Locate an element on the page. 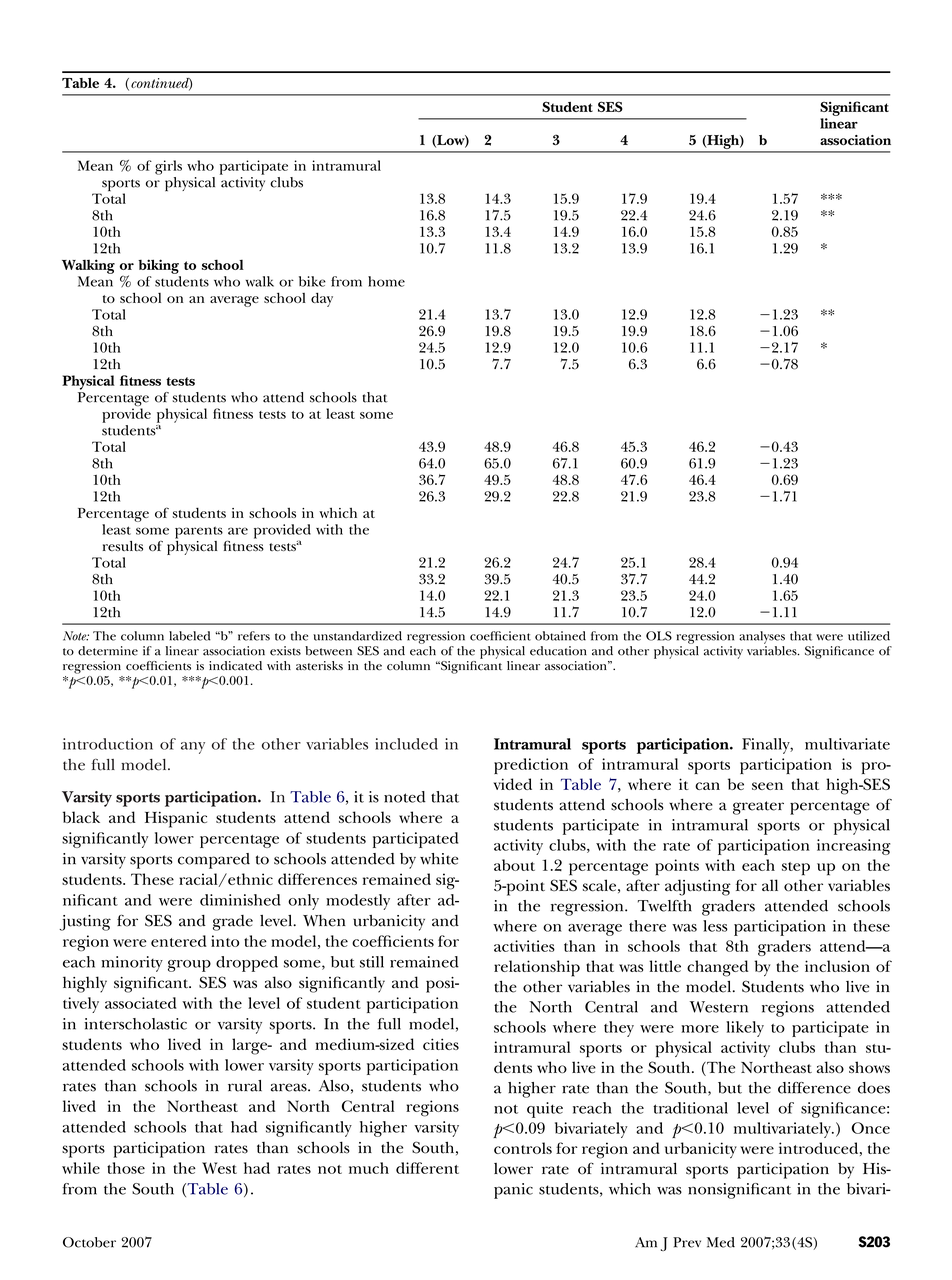  parents is located at coordinates (199, 532).
